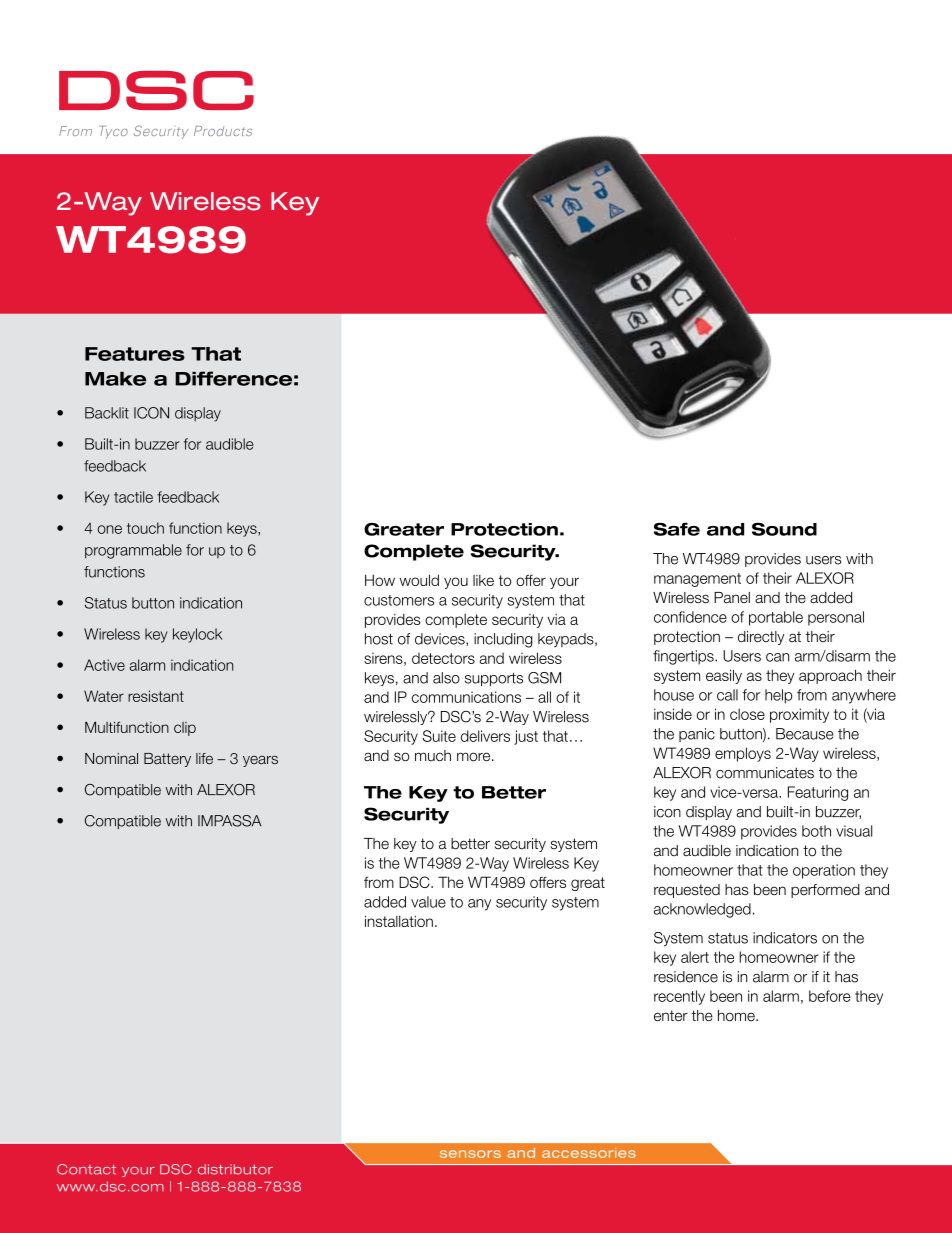 Image resolution: width=952 pixels, height=1233 pixels. Describe the element at coordinates (156, 696) in the page. I see `resistant` at that location.
